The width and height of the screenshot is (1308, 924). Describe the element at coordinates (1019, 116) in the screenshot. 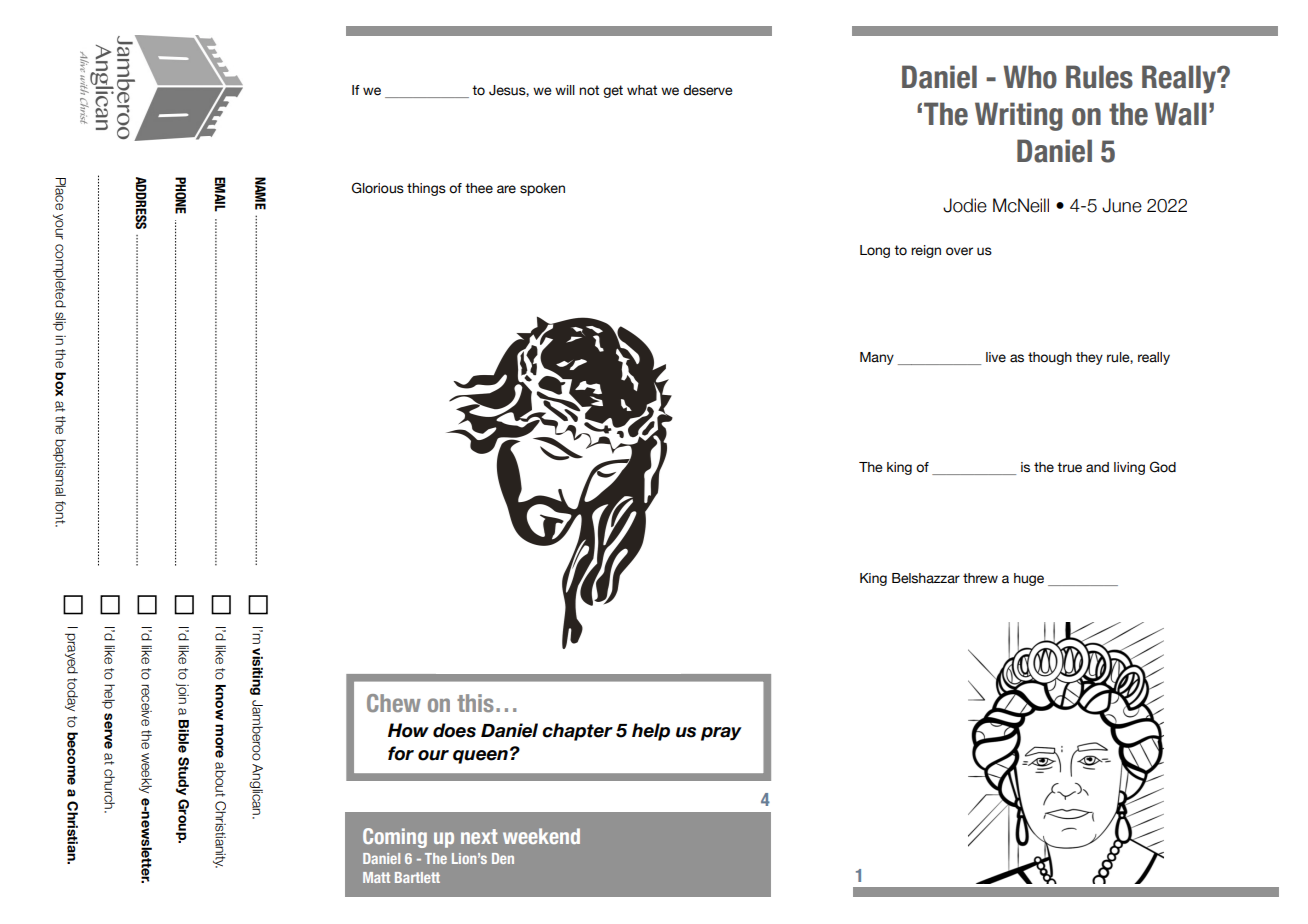

I see `Writing` at that location.
